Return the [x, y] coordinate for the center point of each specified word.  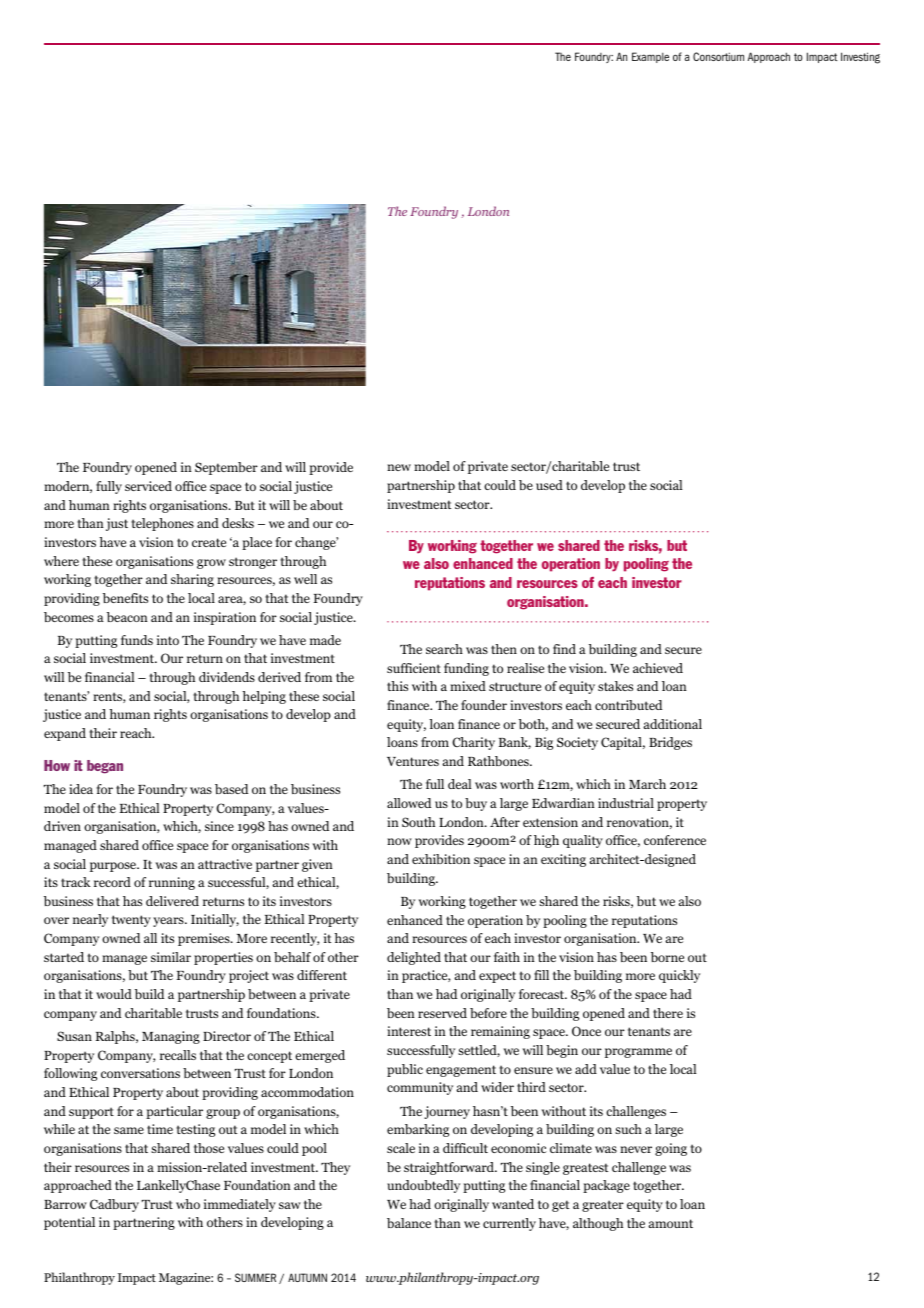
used [549, 485]
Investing [860, 58]
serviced [148, 486]
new [399, 467]
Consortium [718, 56]
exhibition [441, 859]
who [188, 1204]
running [172, 883]
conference [675, 840]
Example [650, 57]
